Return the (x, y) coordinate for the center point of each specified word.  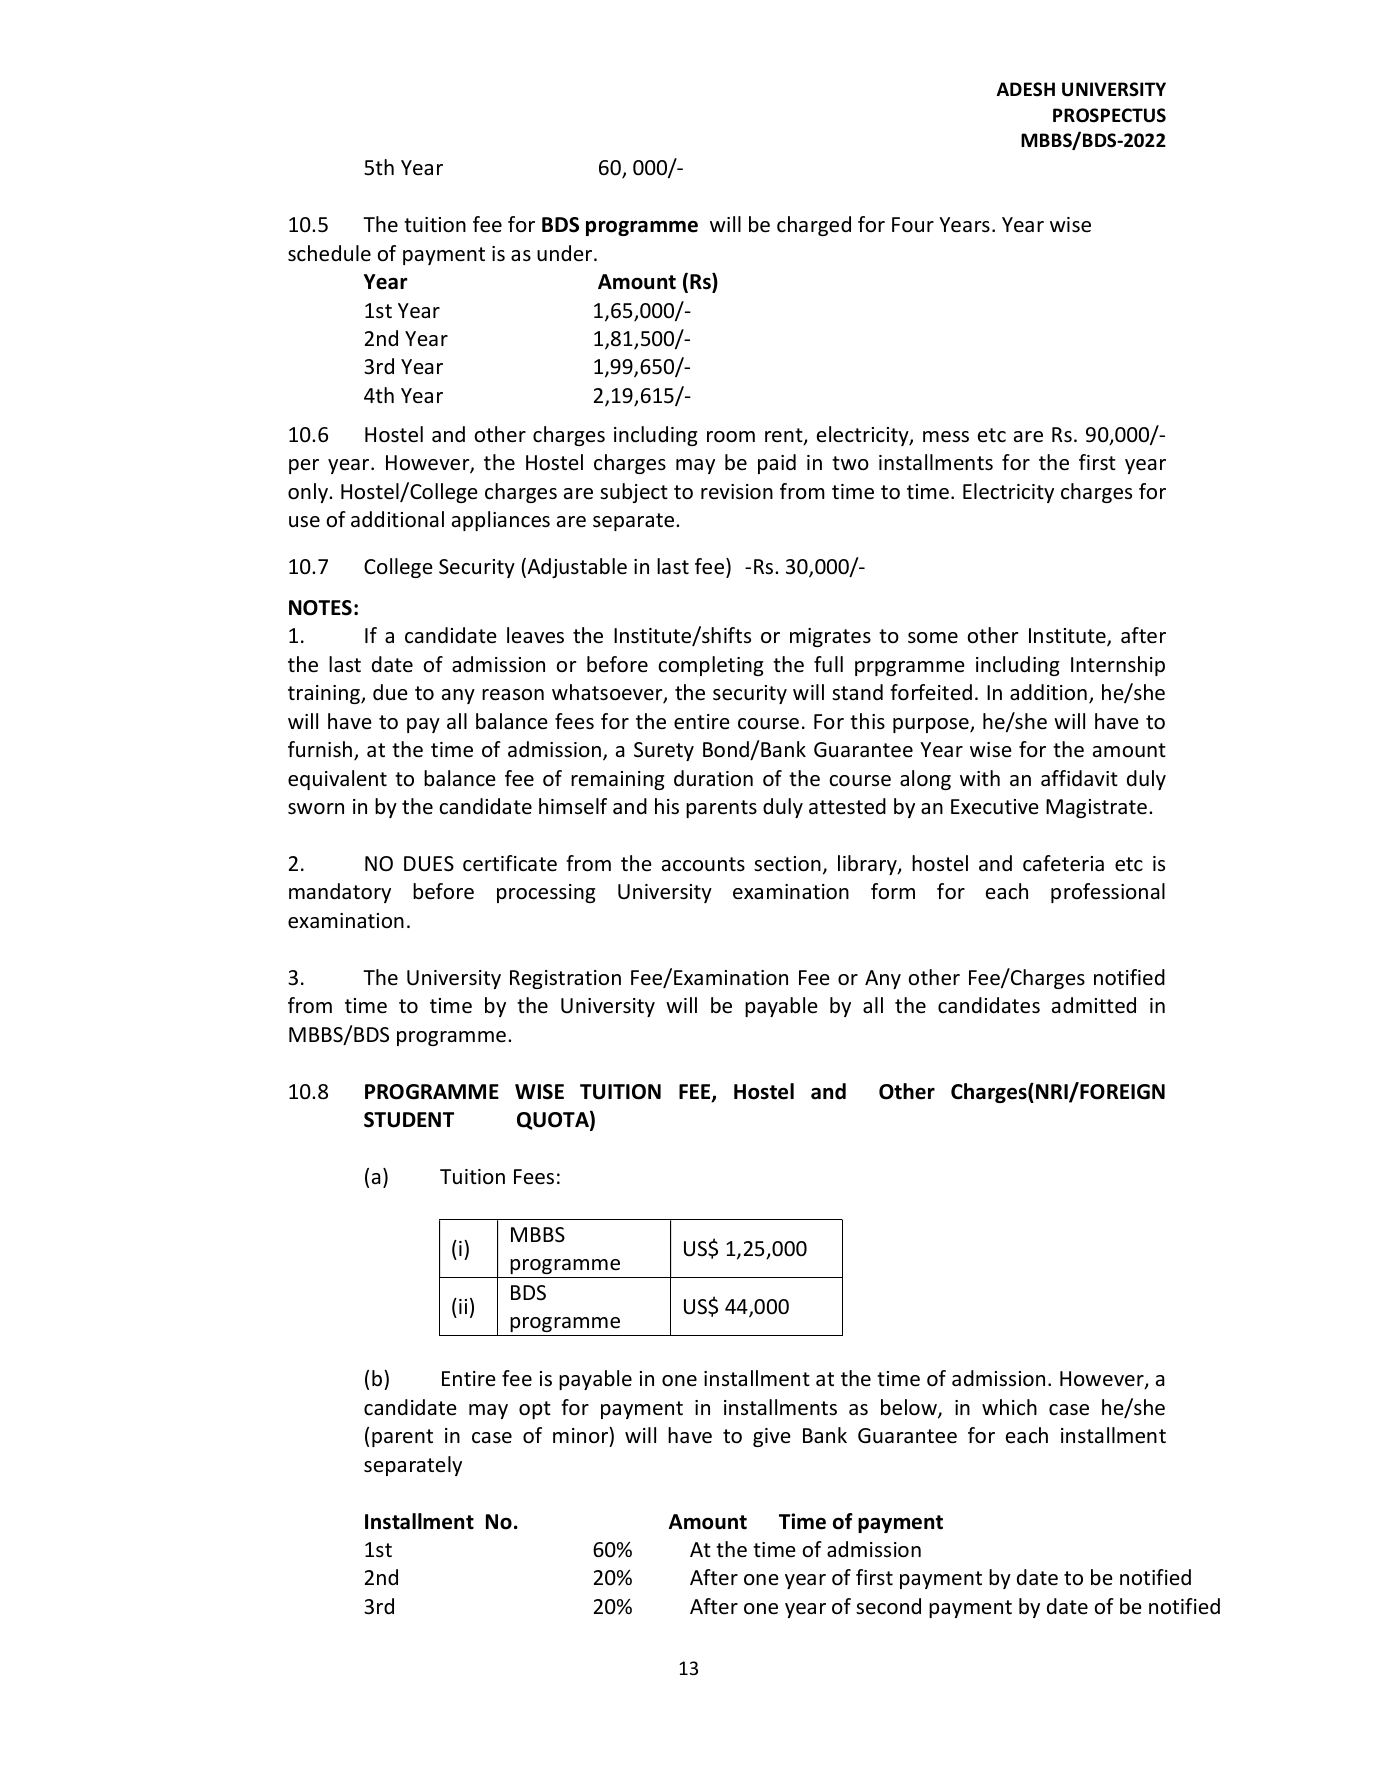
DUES (429, 864)
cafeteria (1063, 863)
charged (814, 226)
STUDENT (409, 1120)
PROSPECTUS (1109, 115)
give (772, 1437)
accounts (703, 864)
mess (946, 437)
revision (737, 492)
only (309, 493)
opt (535, 1410)
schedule (329, 253)
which (1009, 1407)
